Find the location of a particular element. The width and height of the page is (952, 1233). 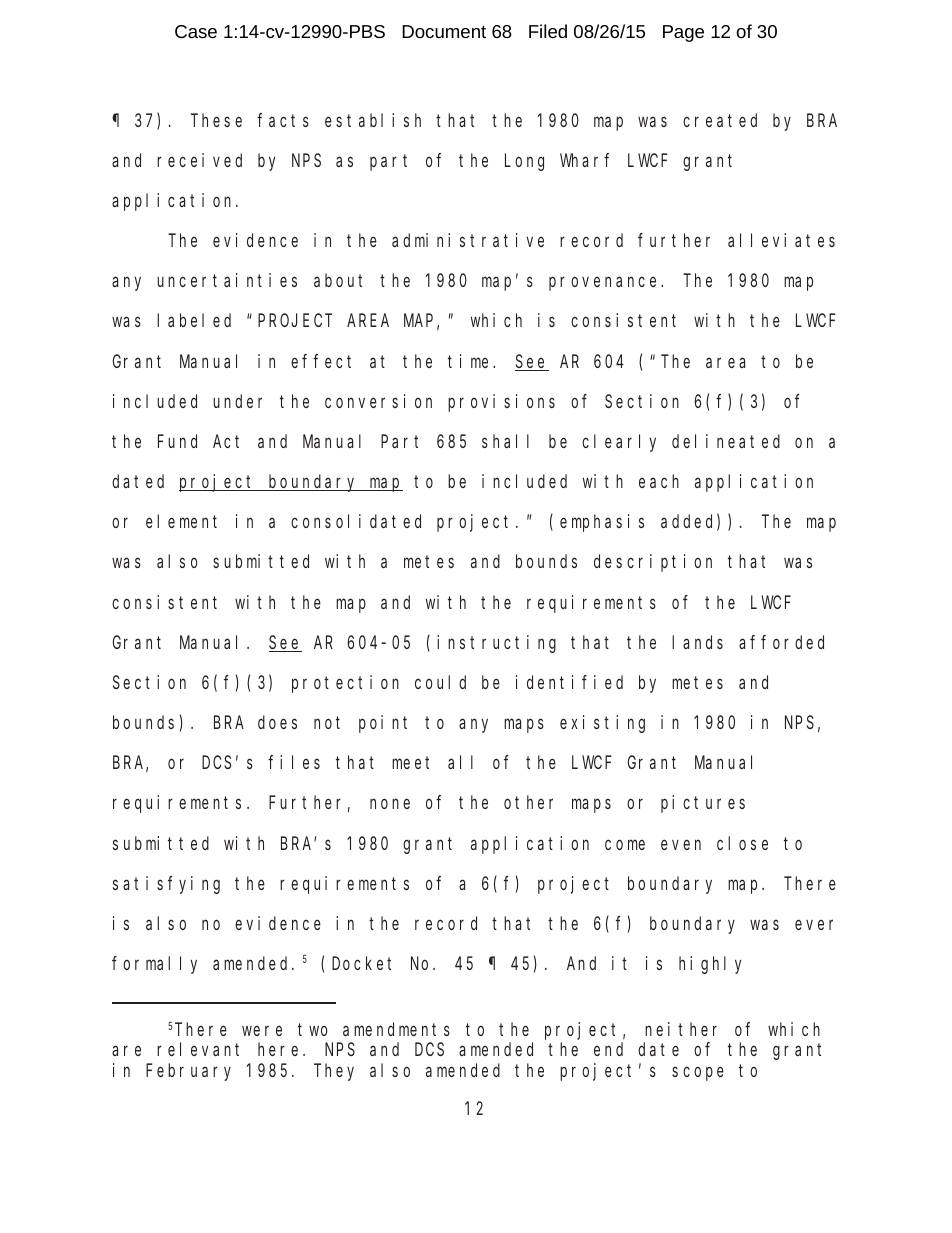

Filed is located at coordinates (548, 31).
